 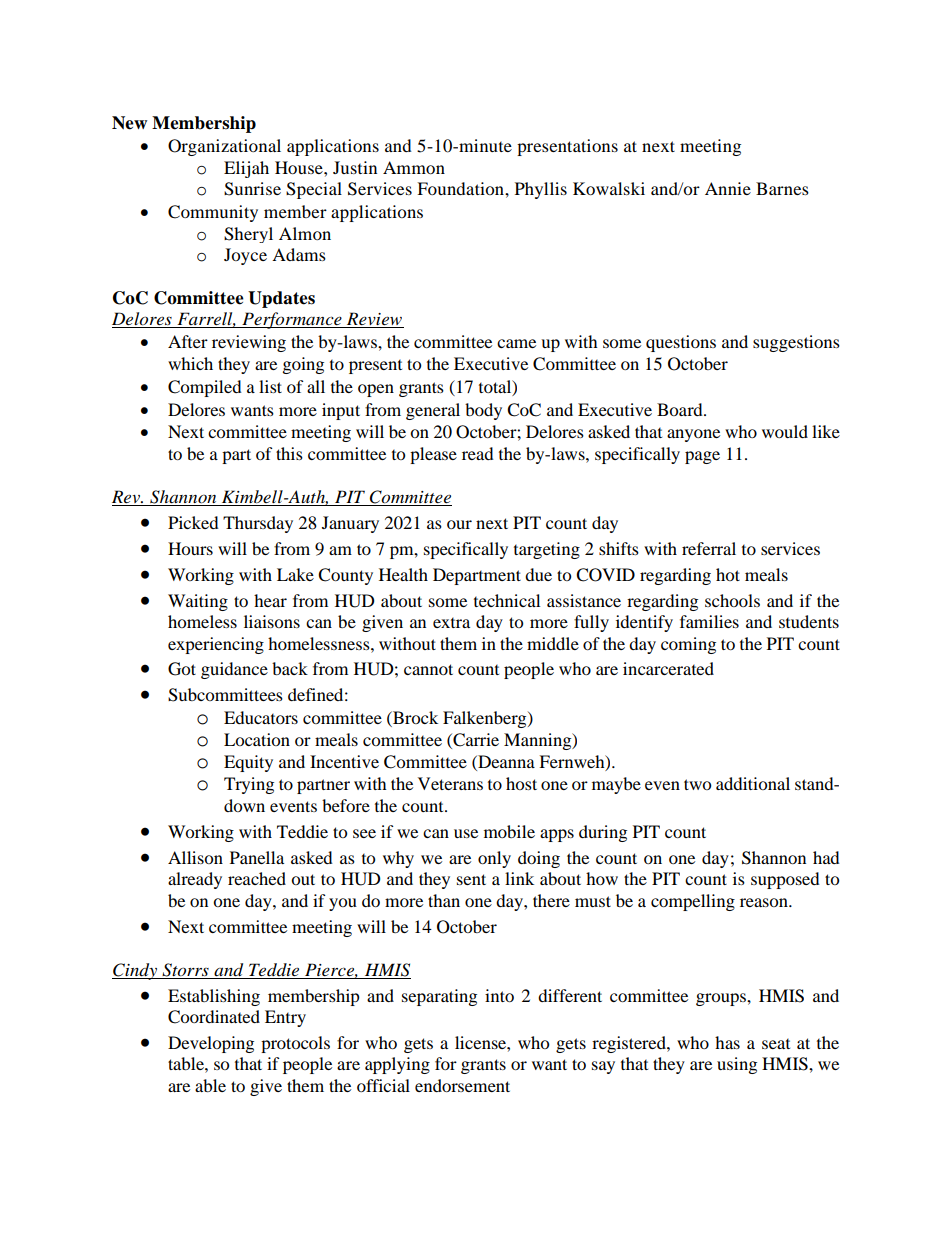 What do you see at coordinates (433, 455) in the screenshot?
I see `please` at bounding box center [433, 455].
